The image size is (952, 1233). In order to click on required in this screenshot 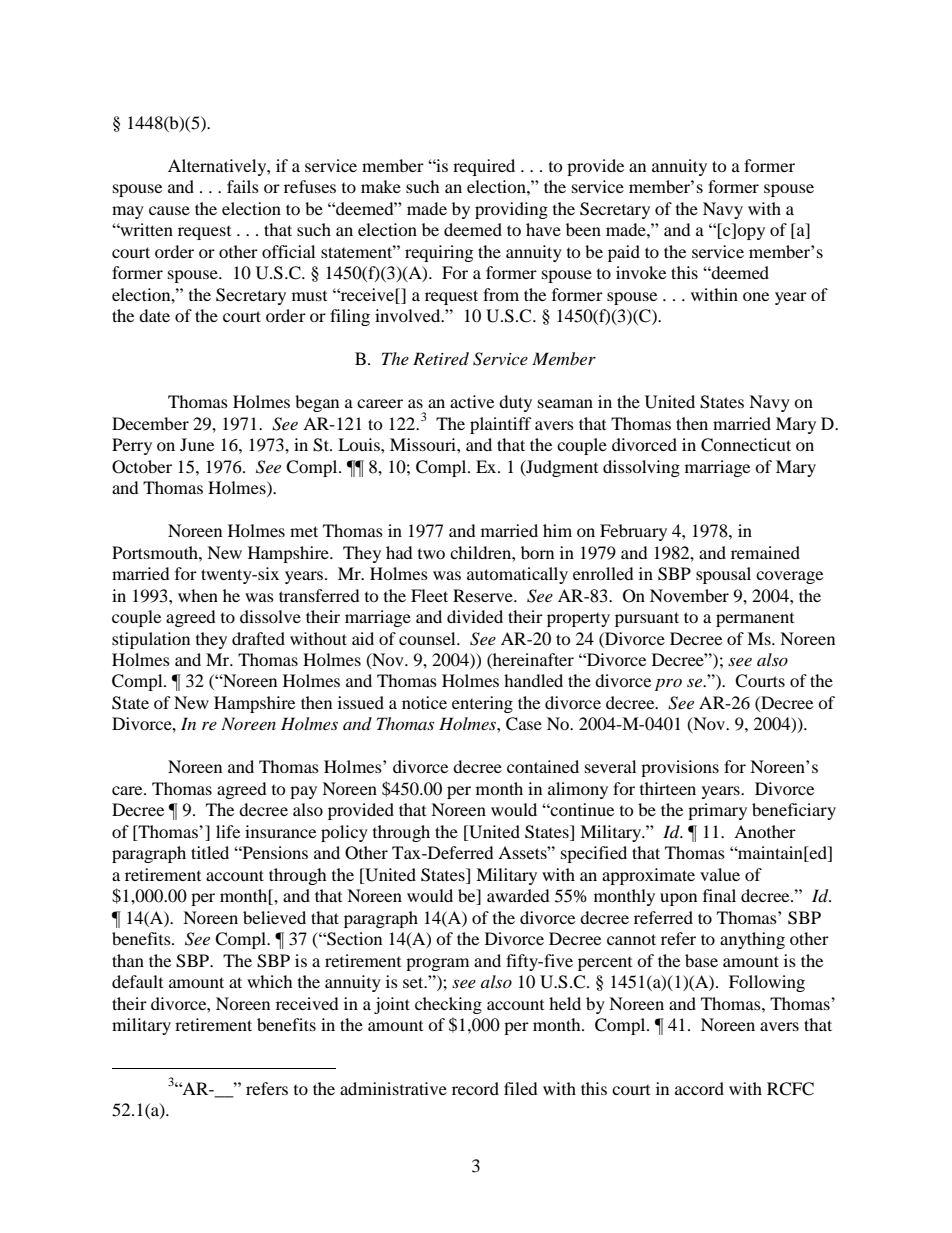, I will do `click(484, 167)`.
